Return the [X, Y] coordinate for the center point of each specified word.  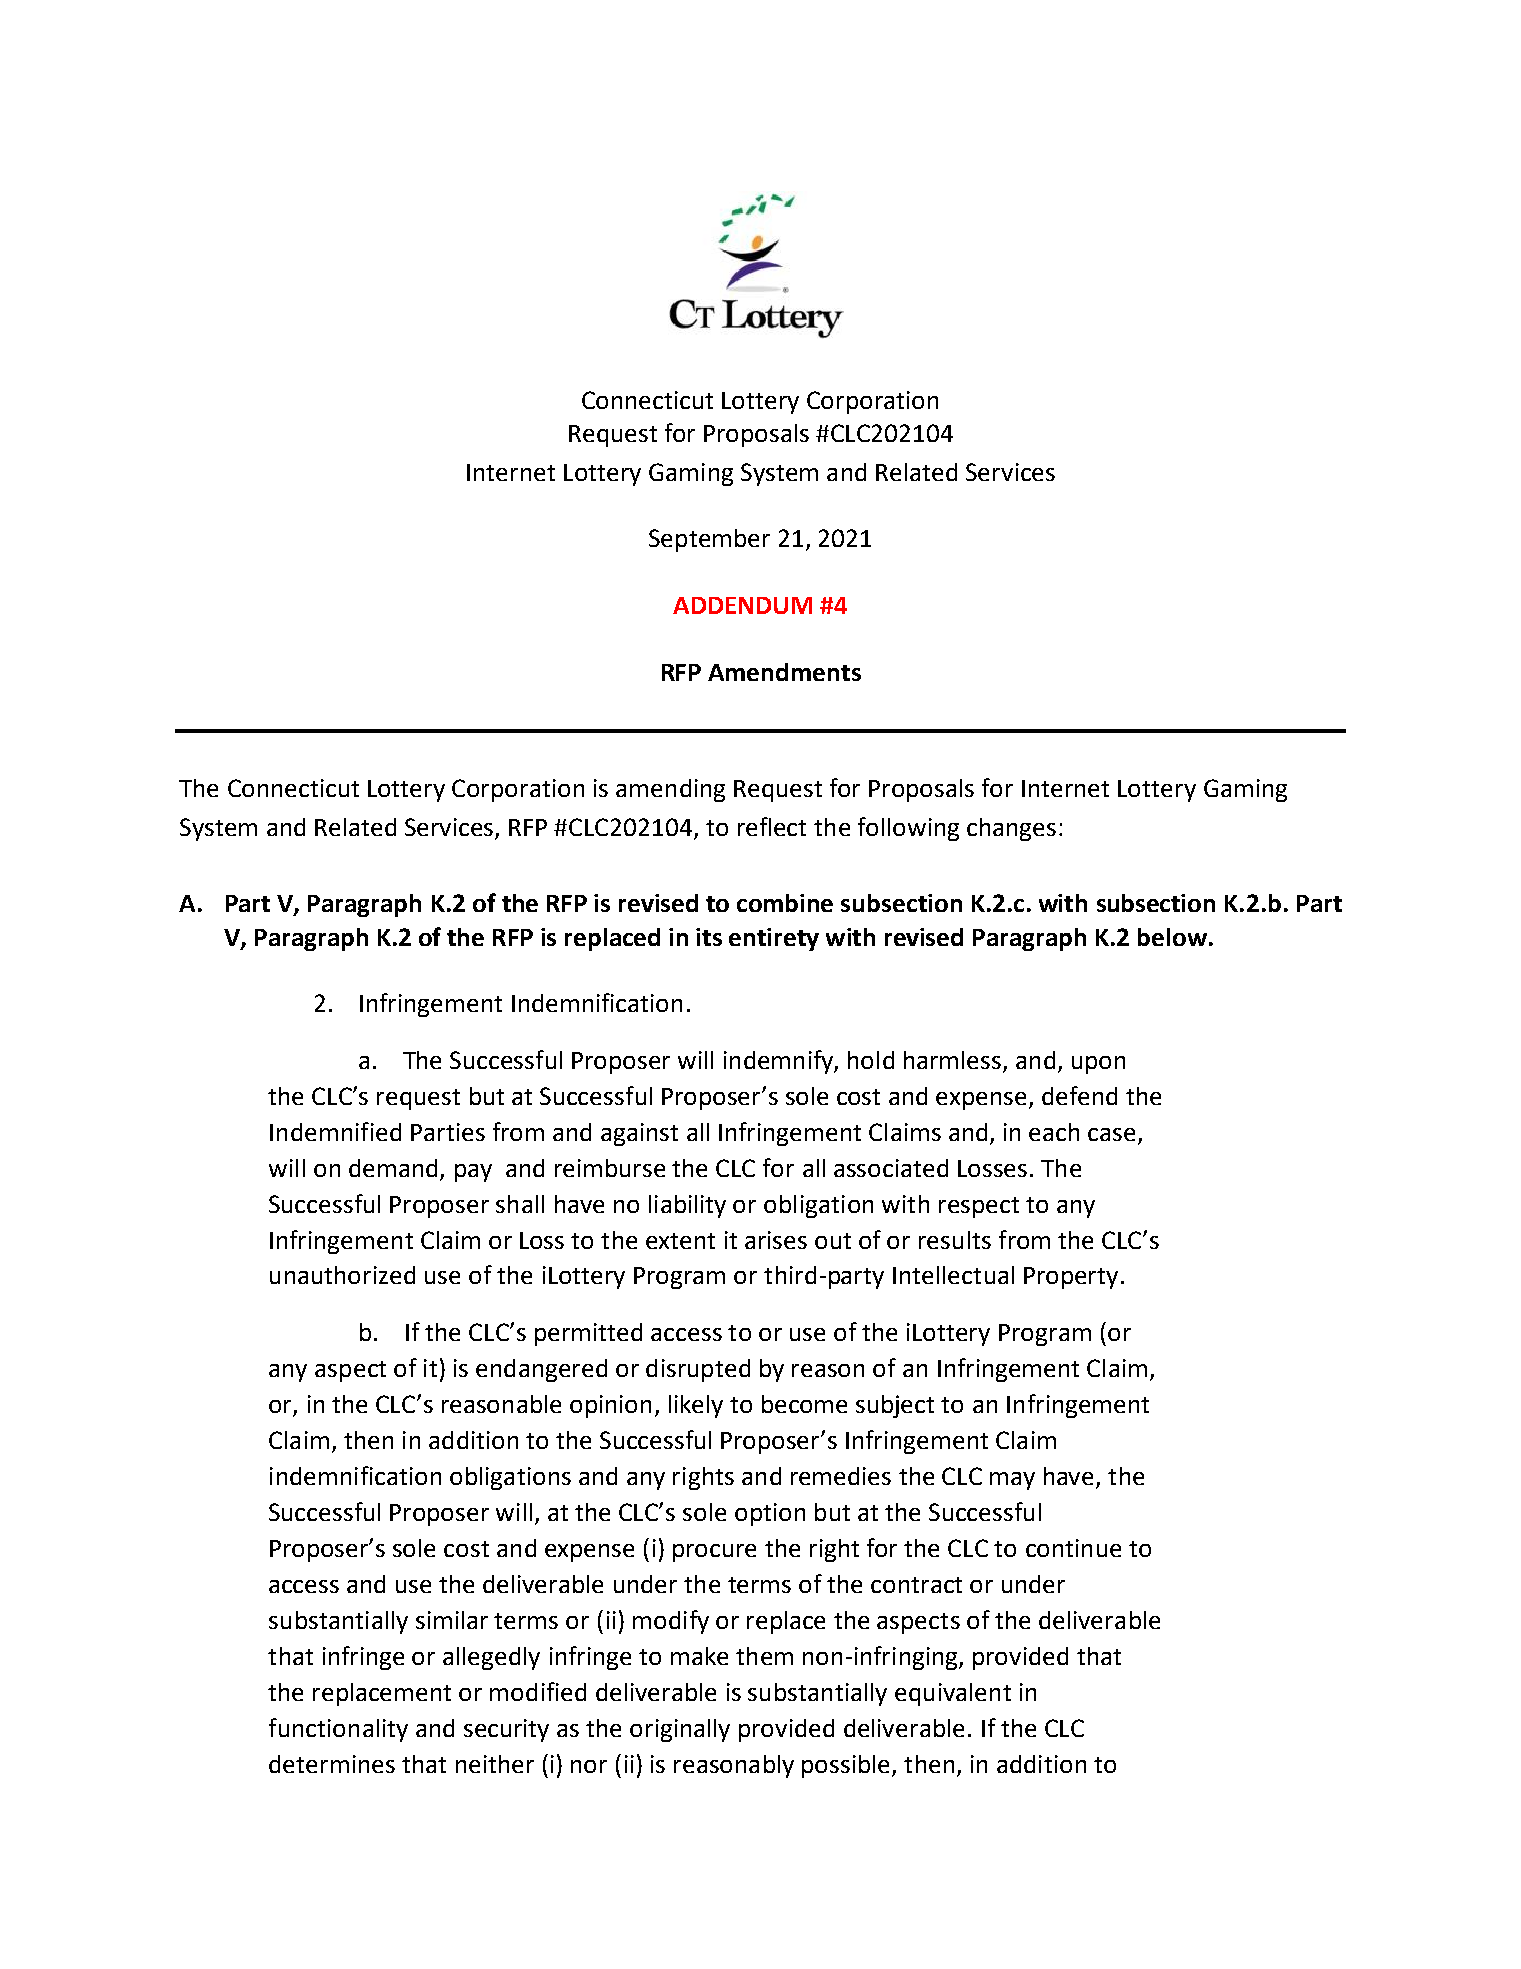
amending [670, 790]
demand [393, 1168]
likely [696, 1406]
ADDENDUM [742, 605]
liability [687, 1206]
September [709, 540]
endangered [541, 1370]
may [1012, 1481]
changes [1011, 829]
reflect [772, 826]
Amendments [784, 672]
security [506, 1730]
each [1054, 1132]
